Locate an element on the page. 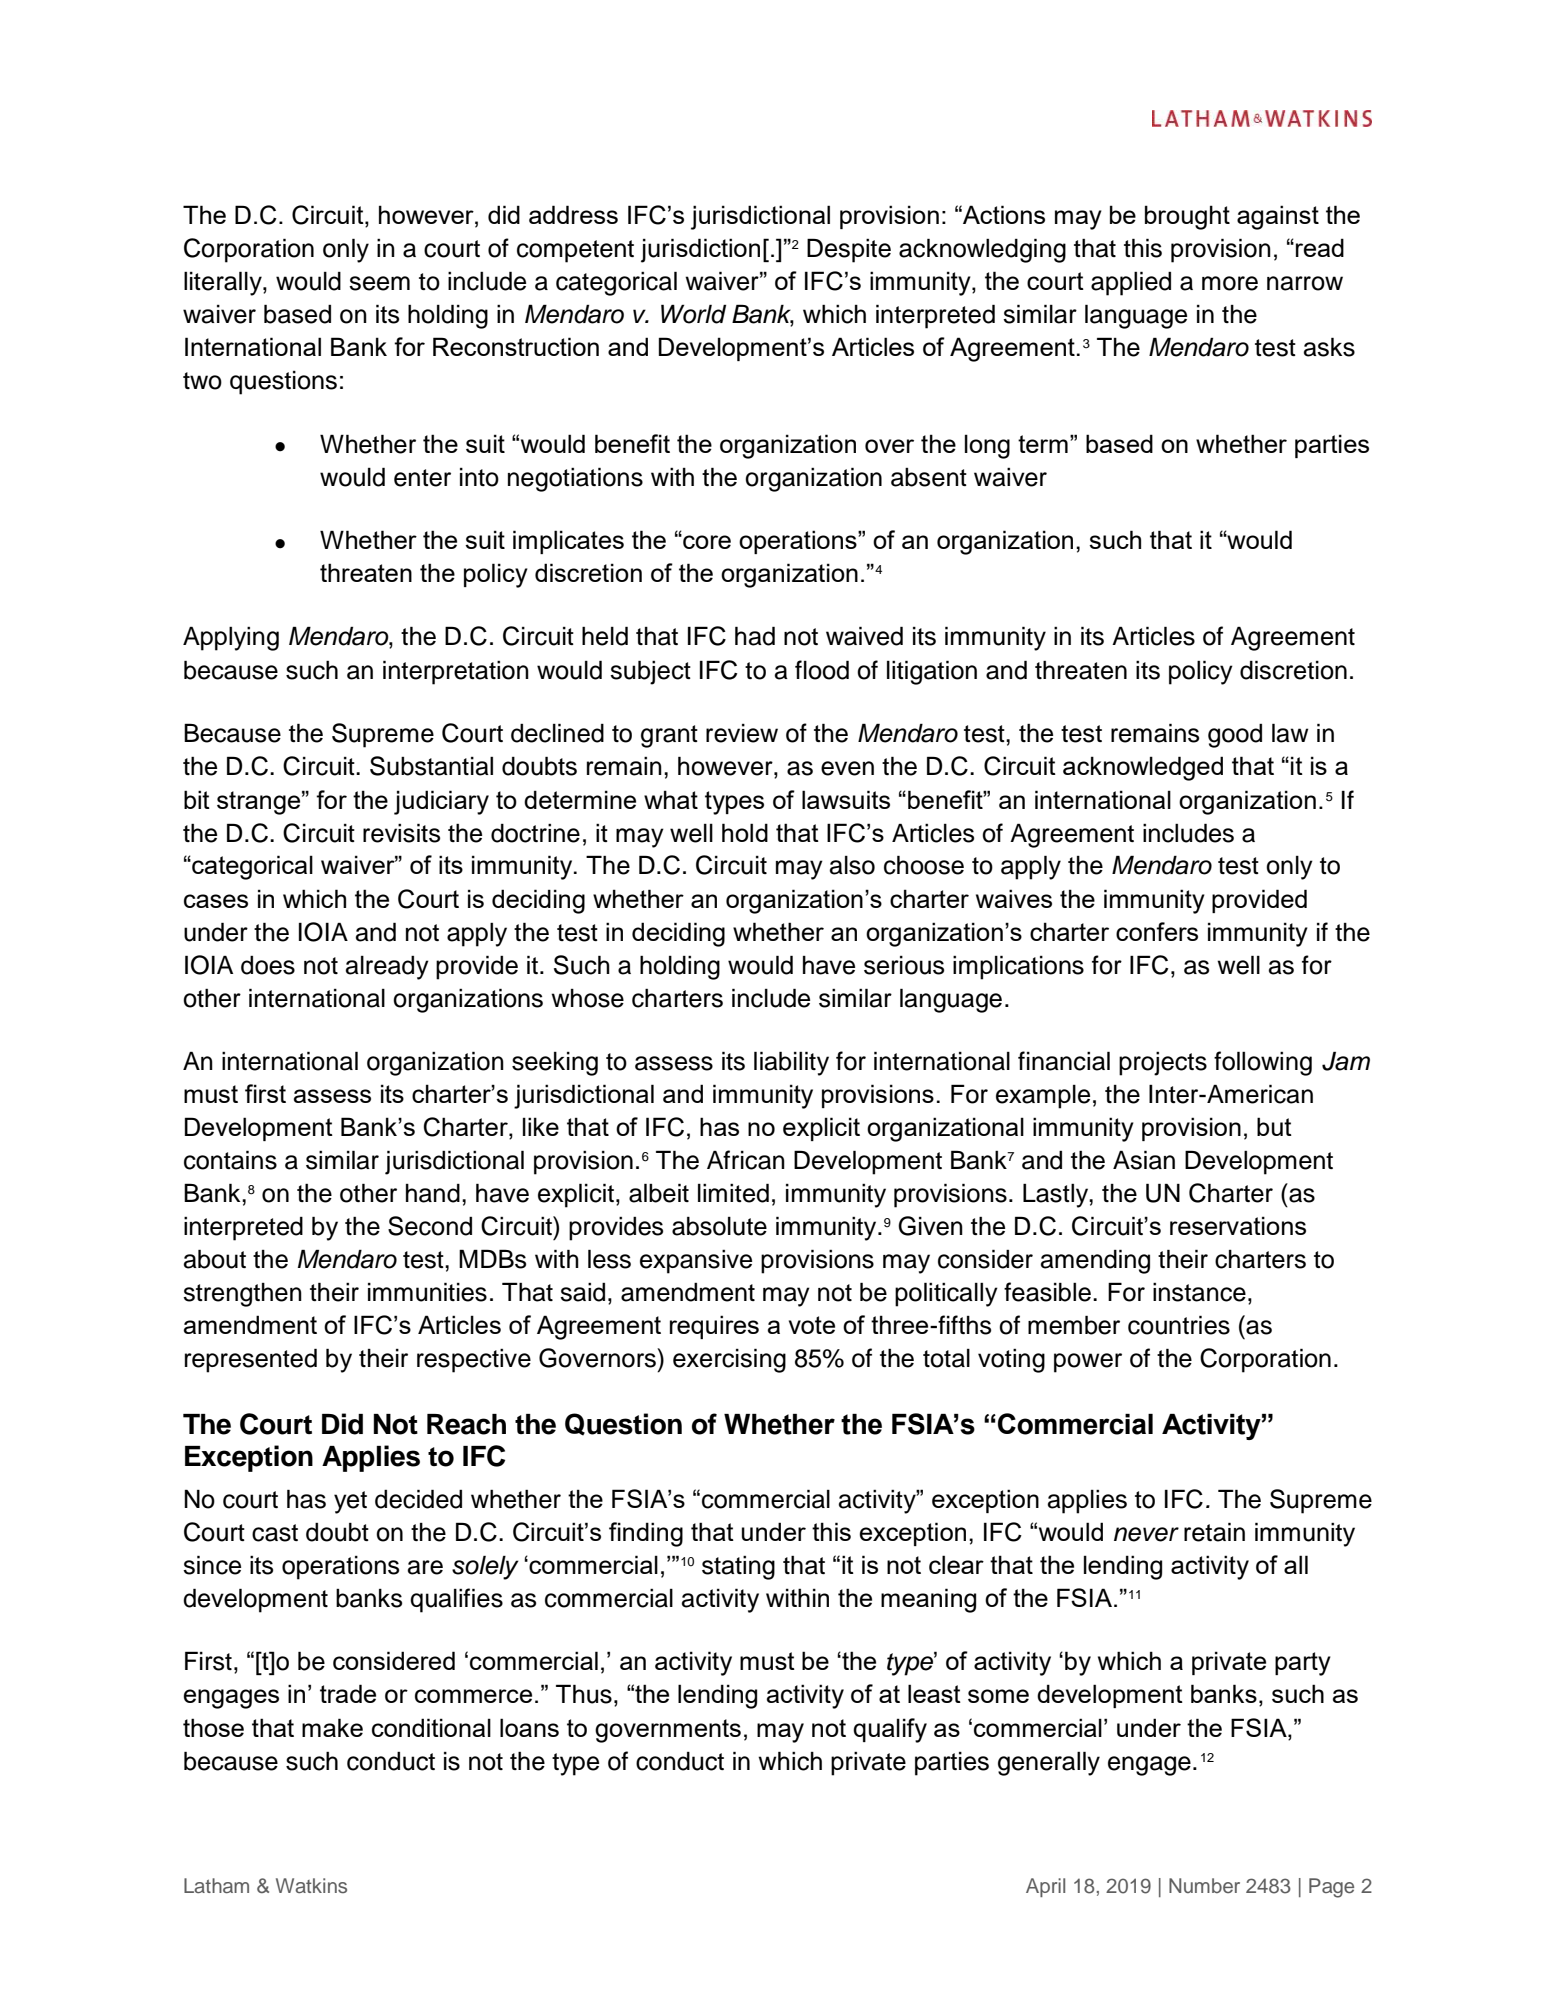 This document has width=1555, height=2012. Watkins is located at coordinates (311, 1885).
